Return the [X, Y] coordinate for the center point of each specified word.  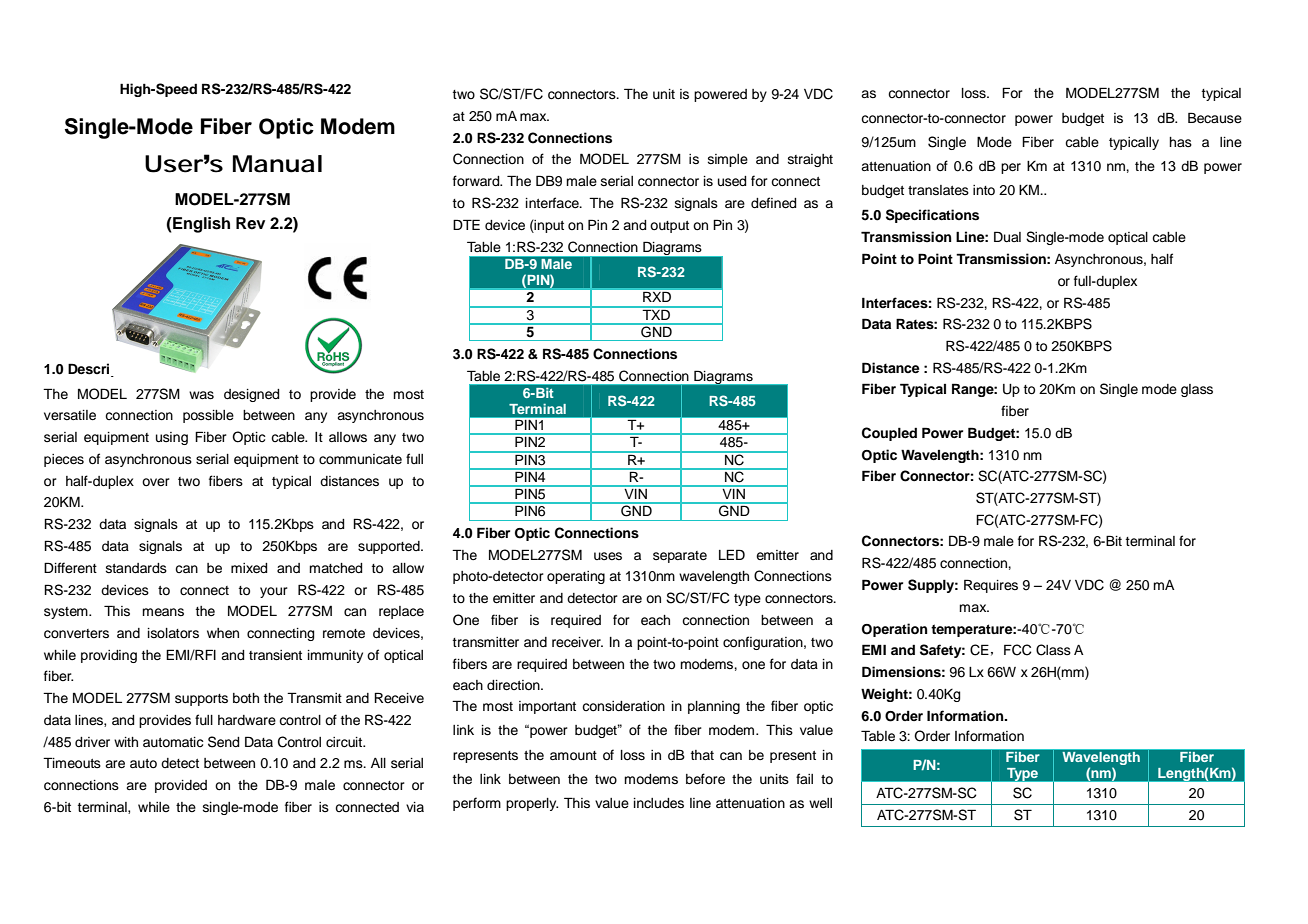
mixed [249, 568]
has [1180, 142]
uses [608, 556]
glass [1197, 390]
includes [659, 803]
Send [223, 742]
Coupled [889, 434]
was [201, 395]
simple [728, 160]
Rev [250, 223]
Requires [991, 586]
